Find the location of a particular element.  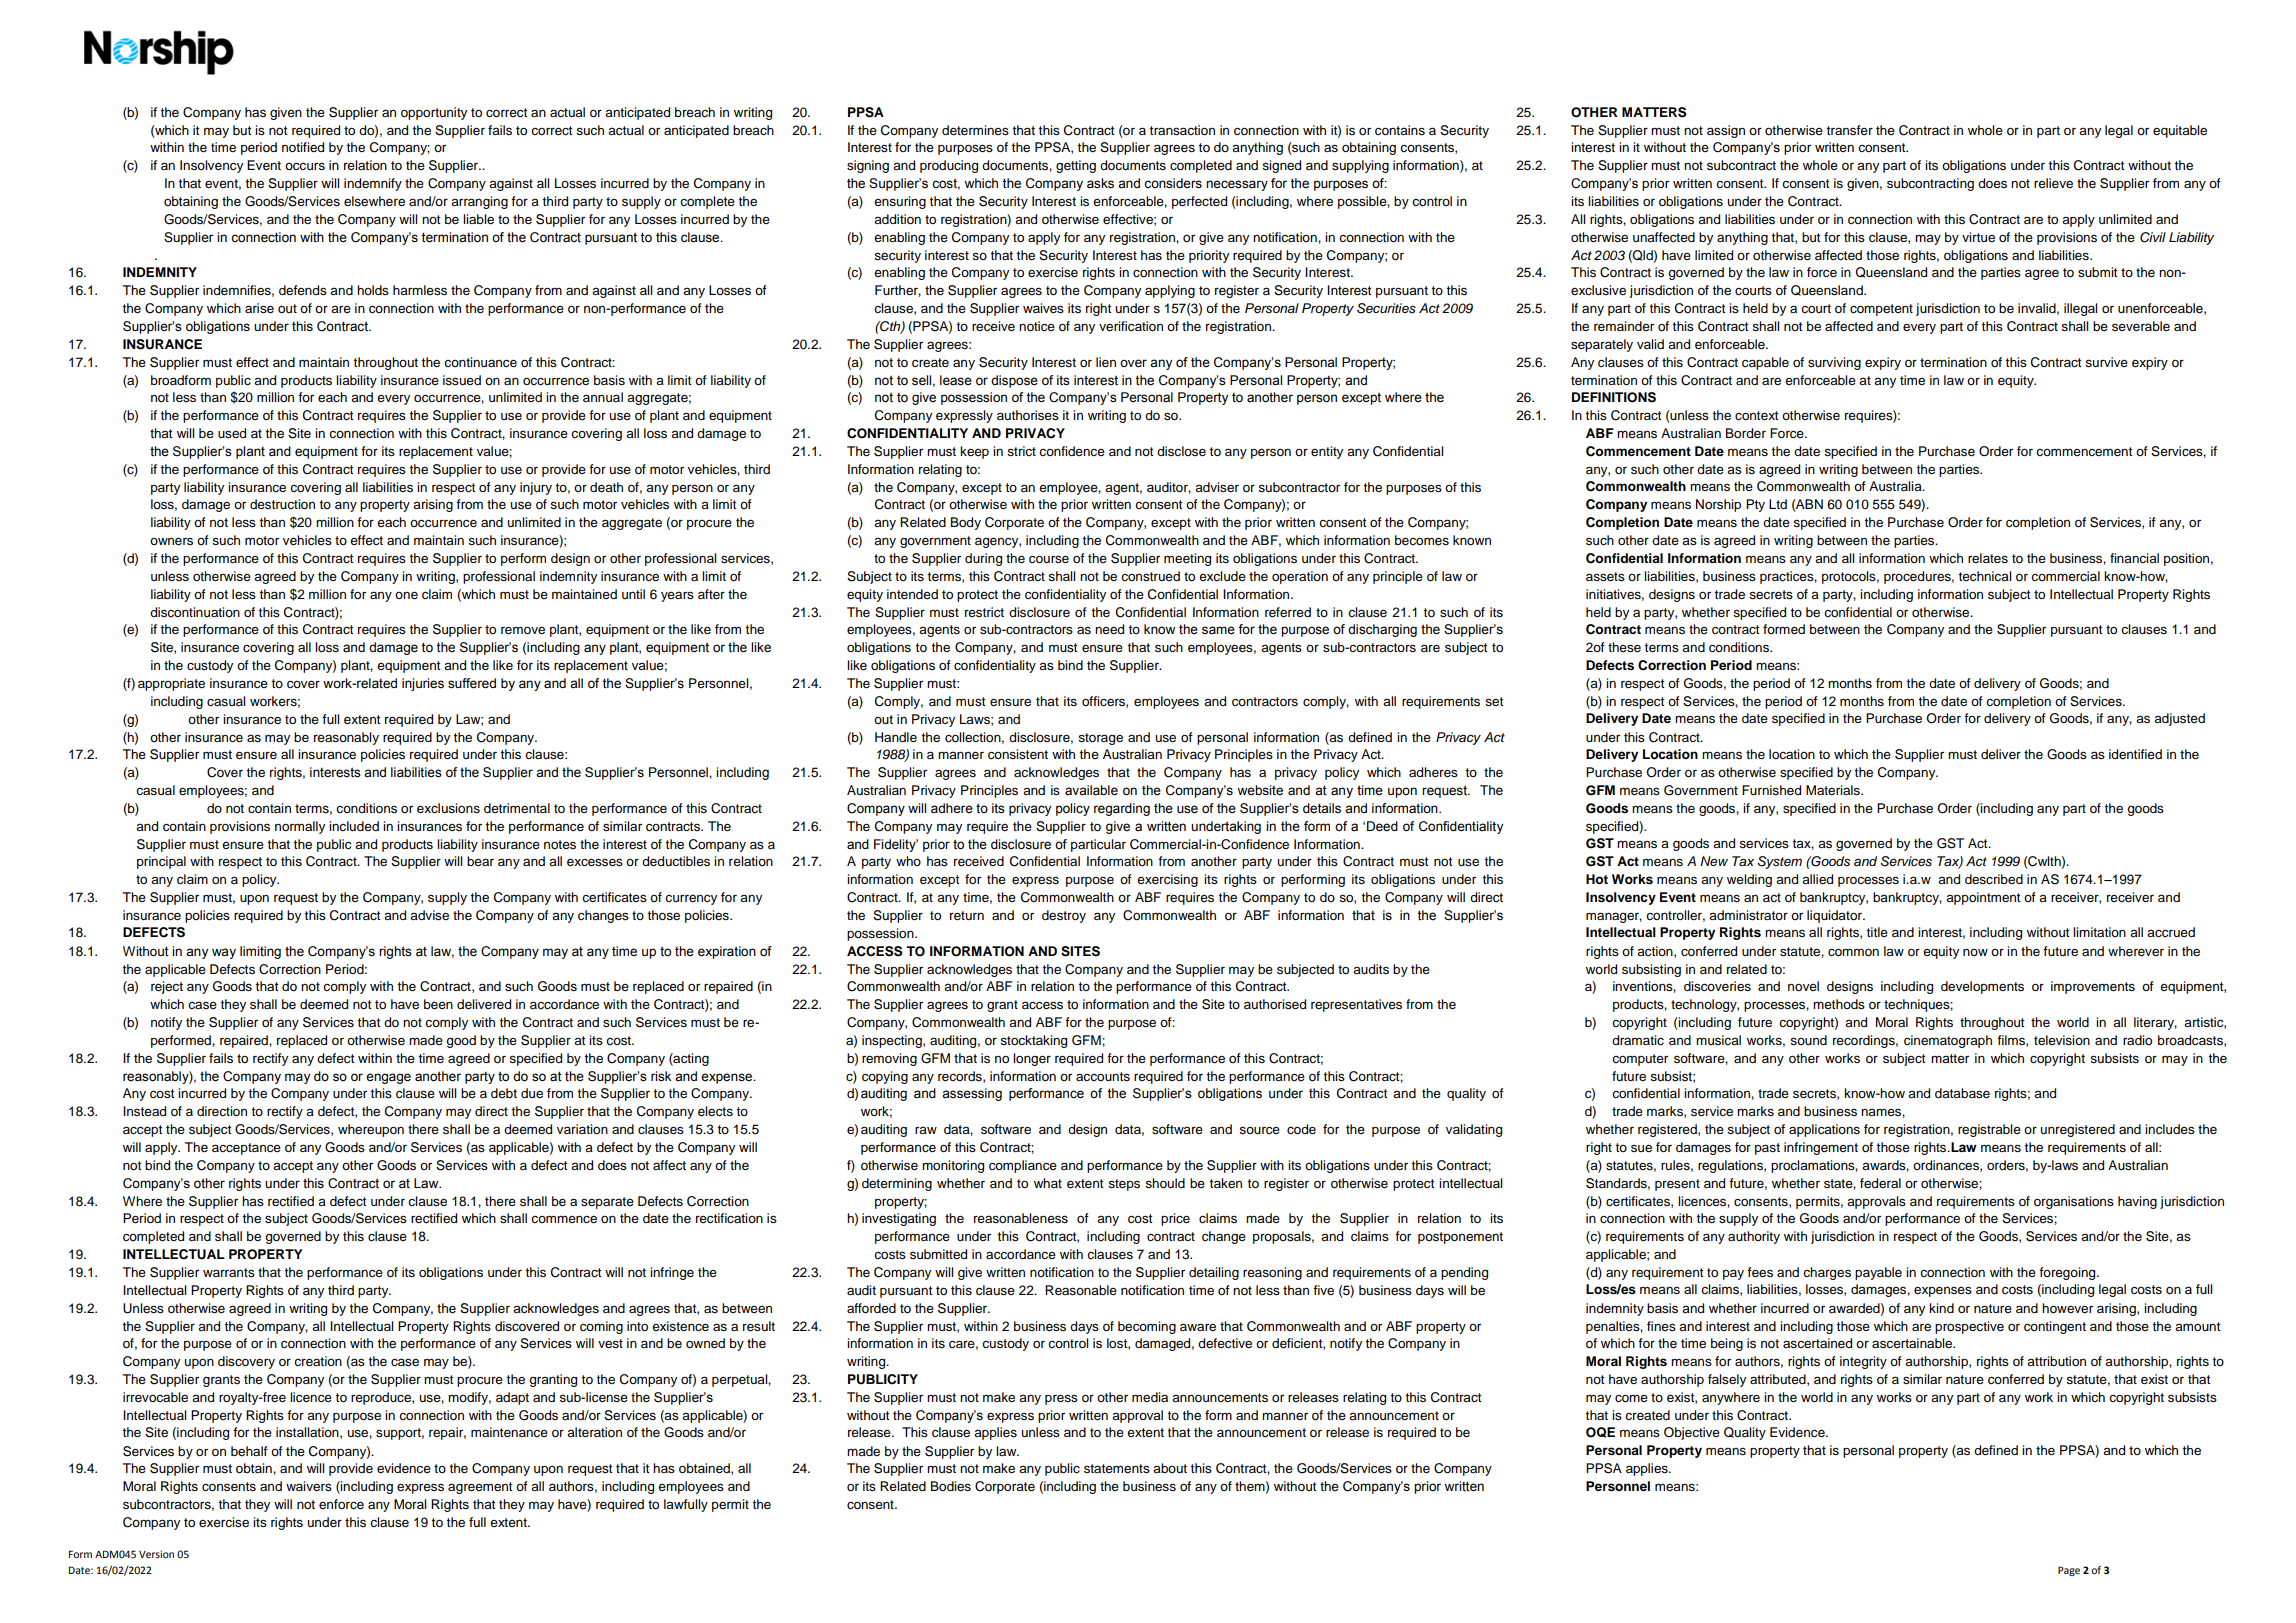

included is located at coordinates (354, 826).
